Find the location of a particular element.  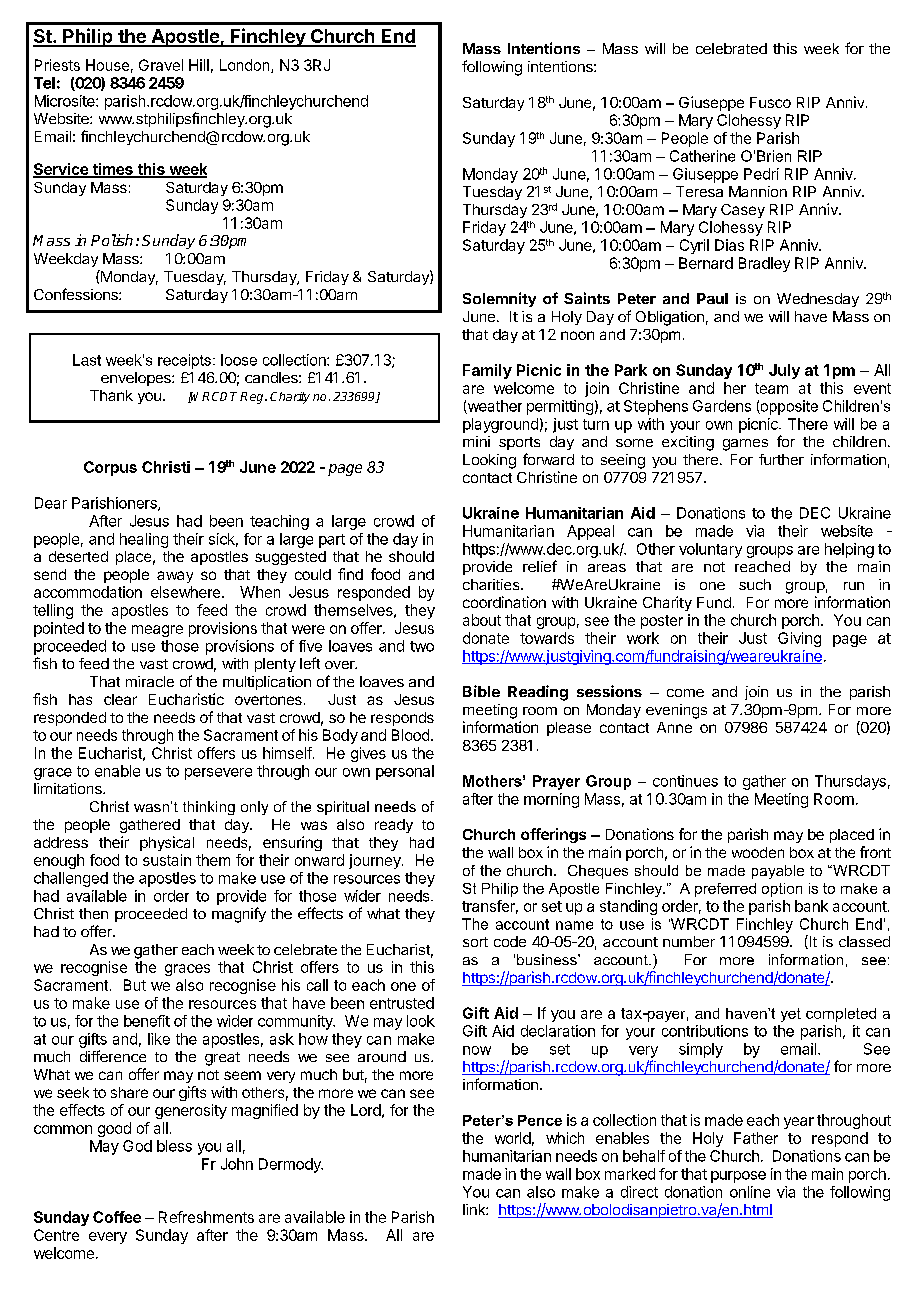

House is located at coordinates (107, 65).
